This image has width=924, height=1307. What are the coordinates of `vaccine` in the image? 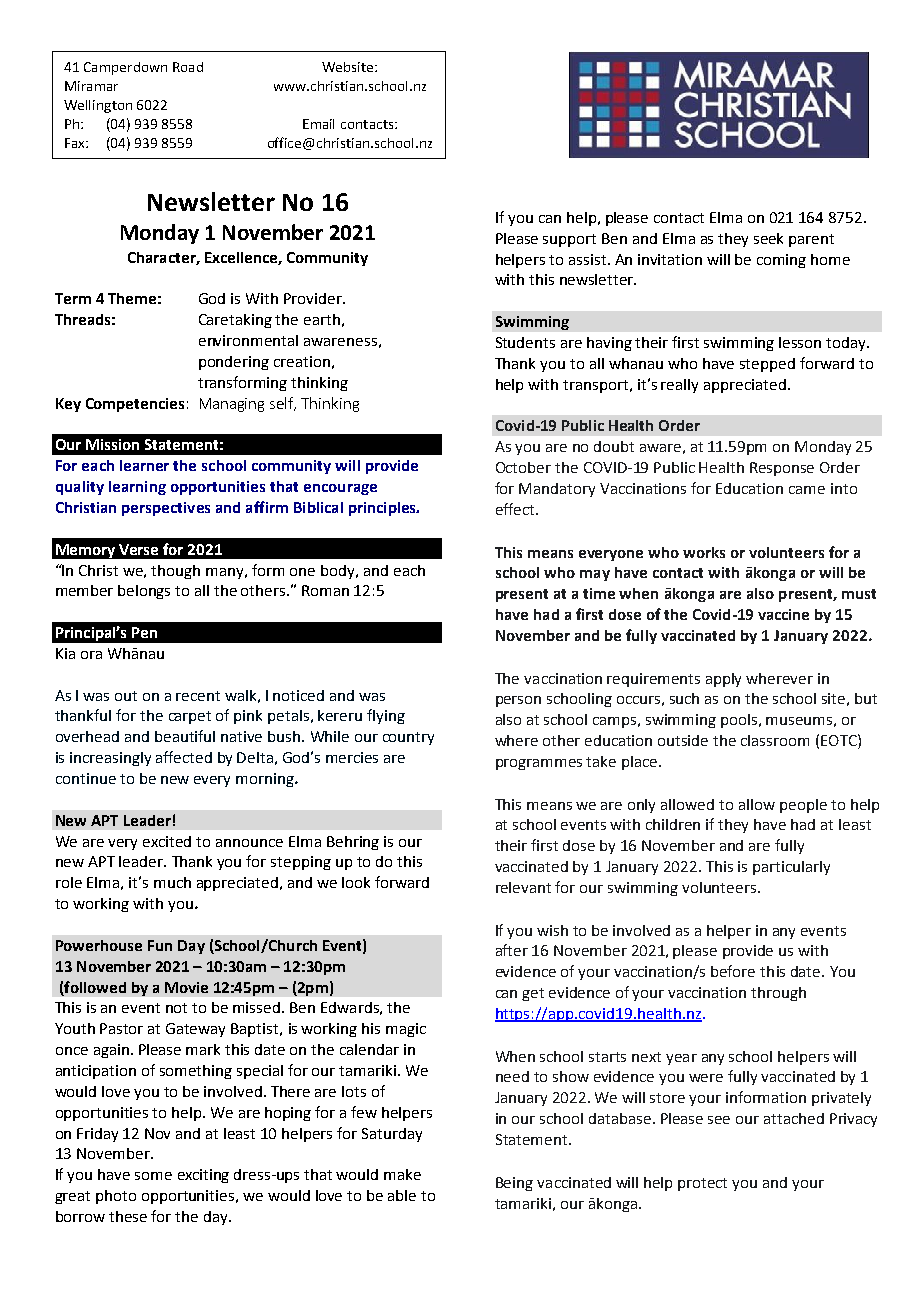 It's located at (783, 614).
